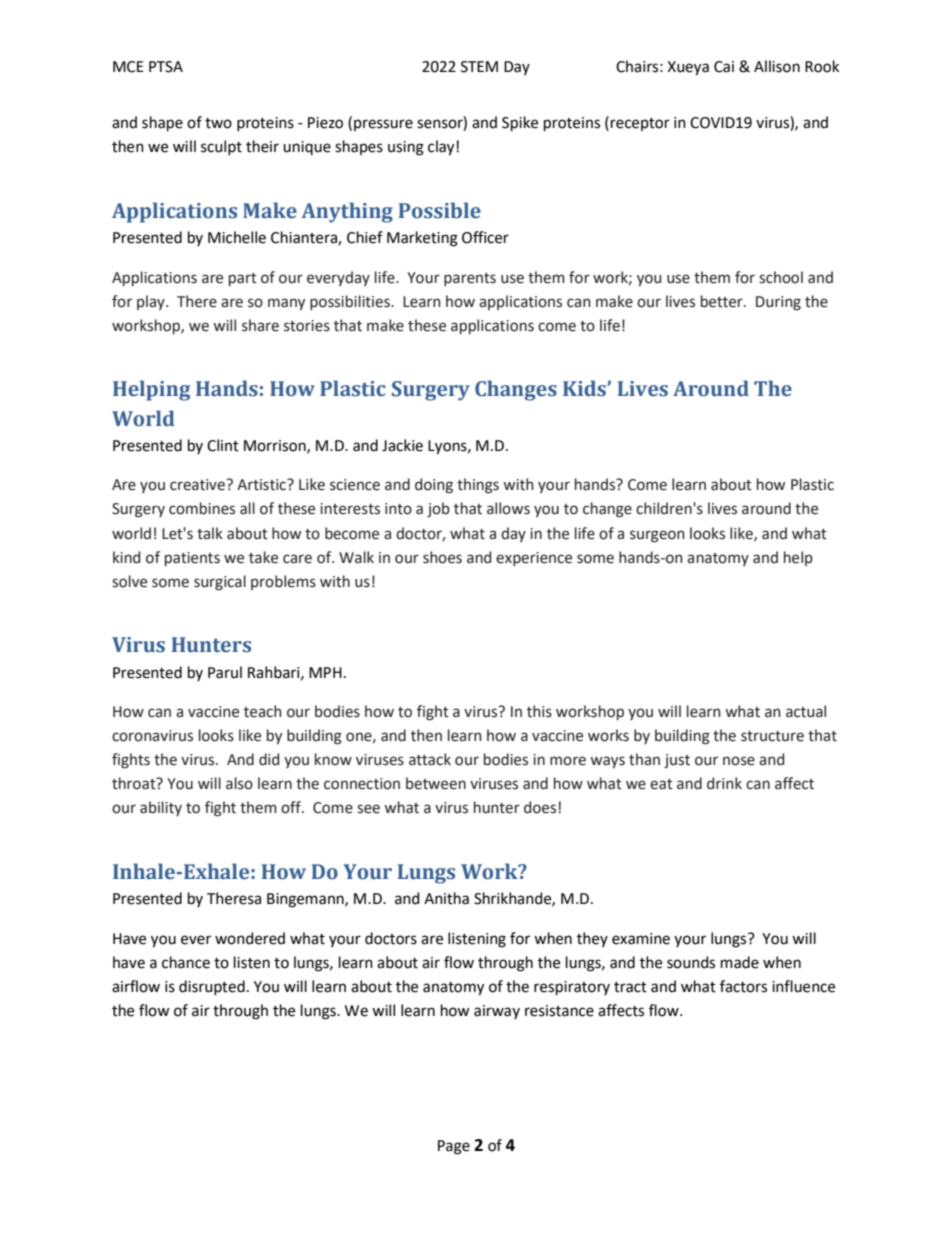 The height and width of the screenshot is (1233, 952). What do you see at coordinates (212, 987) in the screenshot?
I see `disrupted` at bounding box center [212, 987].
